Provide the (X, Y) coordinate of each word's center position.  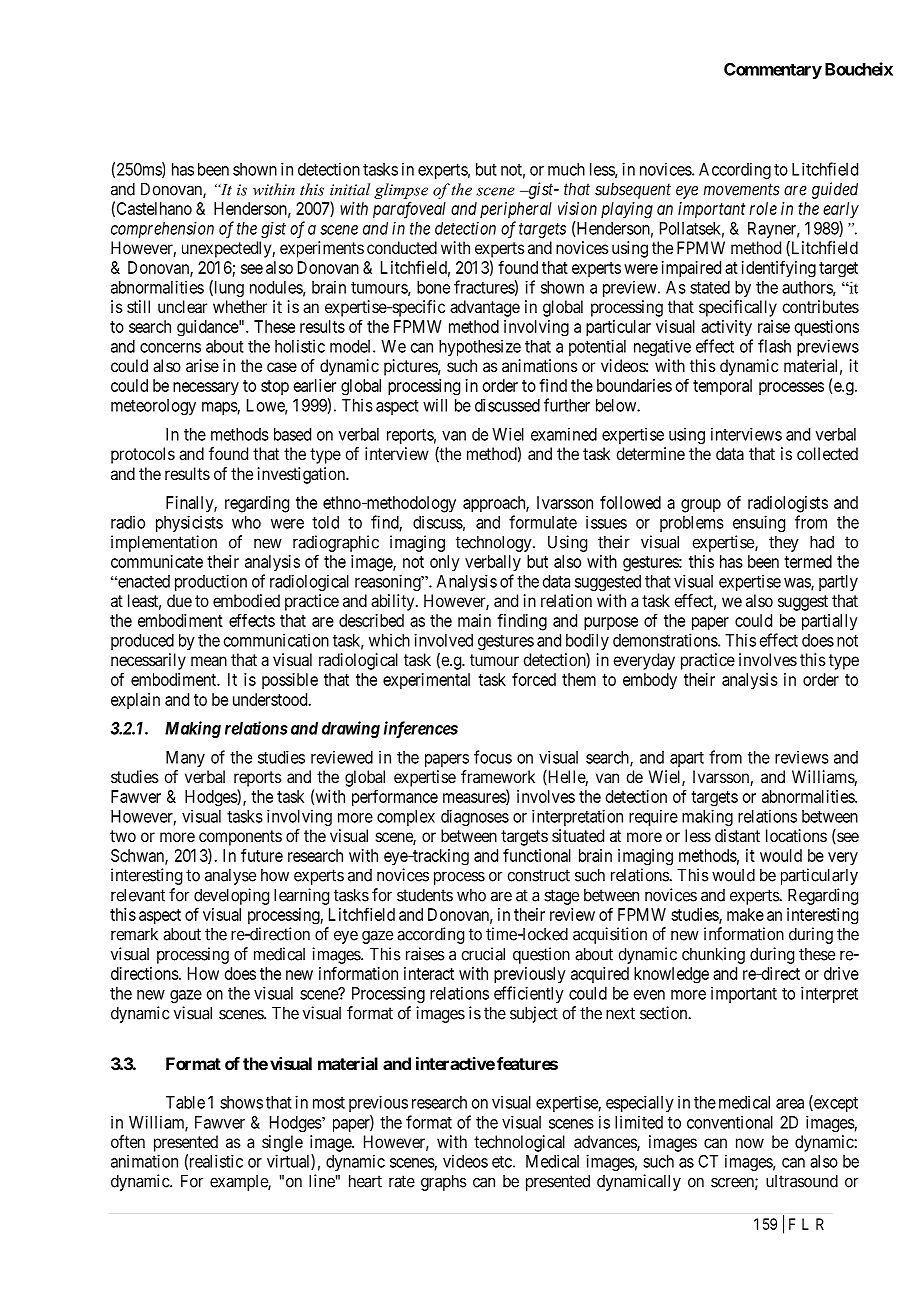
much (566, 169)
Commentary (773, 71)
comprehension (162, 229)
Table (185, 1102)
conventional (730, 1122)
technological (519, 1143)
